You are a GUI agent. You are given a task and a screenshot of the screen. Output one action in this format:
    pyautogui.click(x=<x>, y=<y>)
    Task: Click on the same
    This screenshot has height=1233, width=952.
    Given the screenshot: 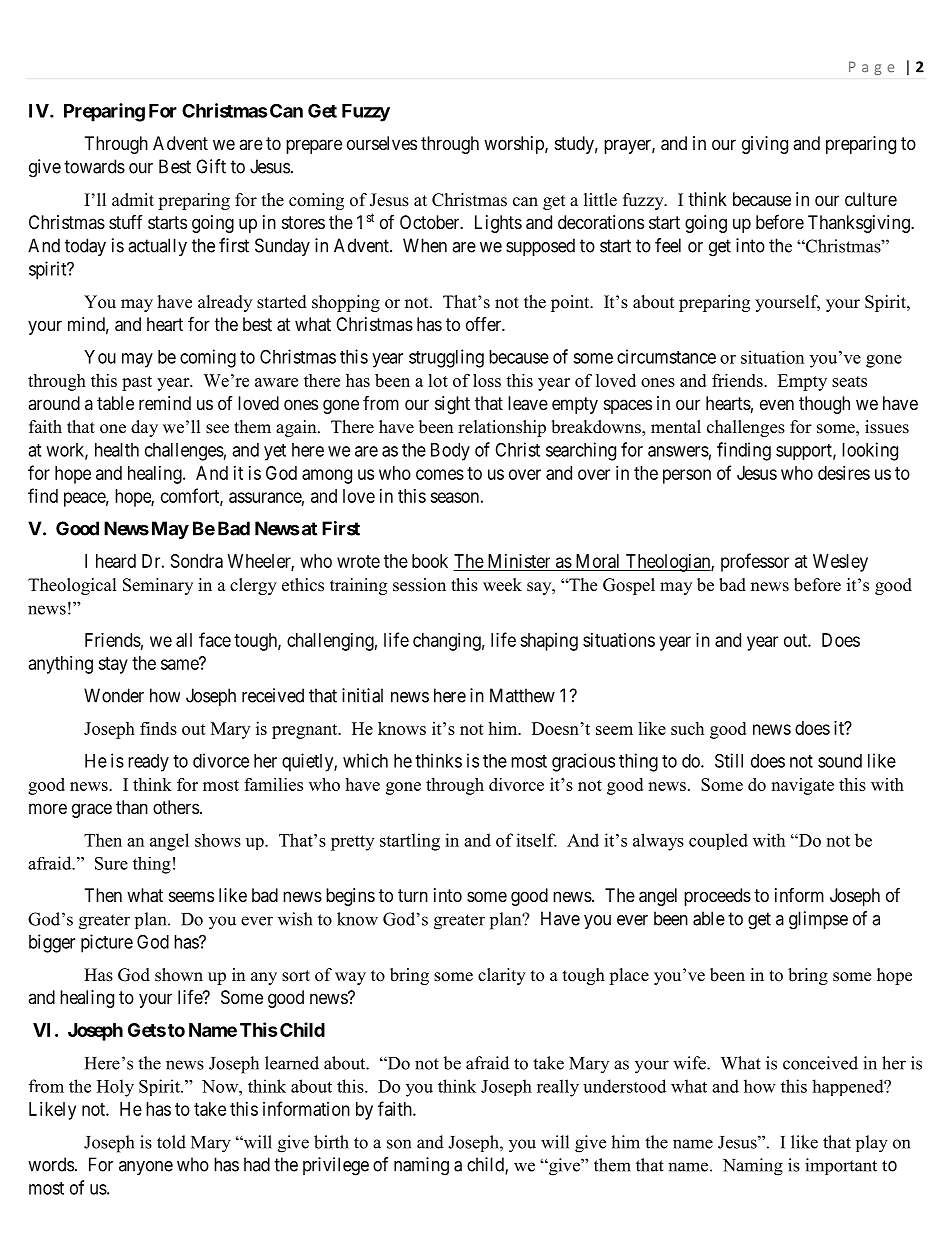 What is the action you would take?
    pyautogui.click(x=180, y=664)
